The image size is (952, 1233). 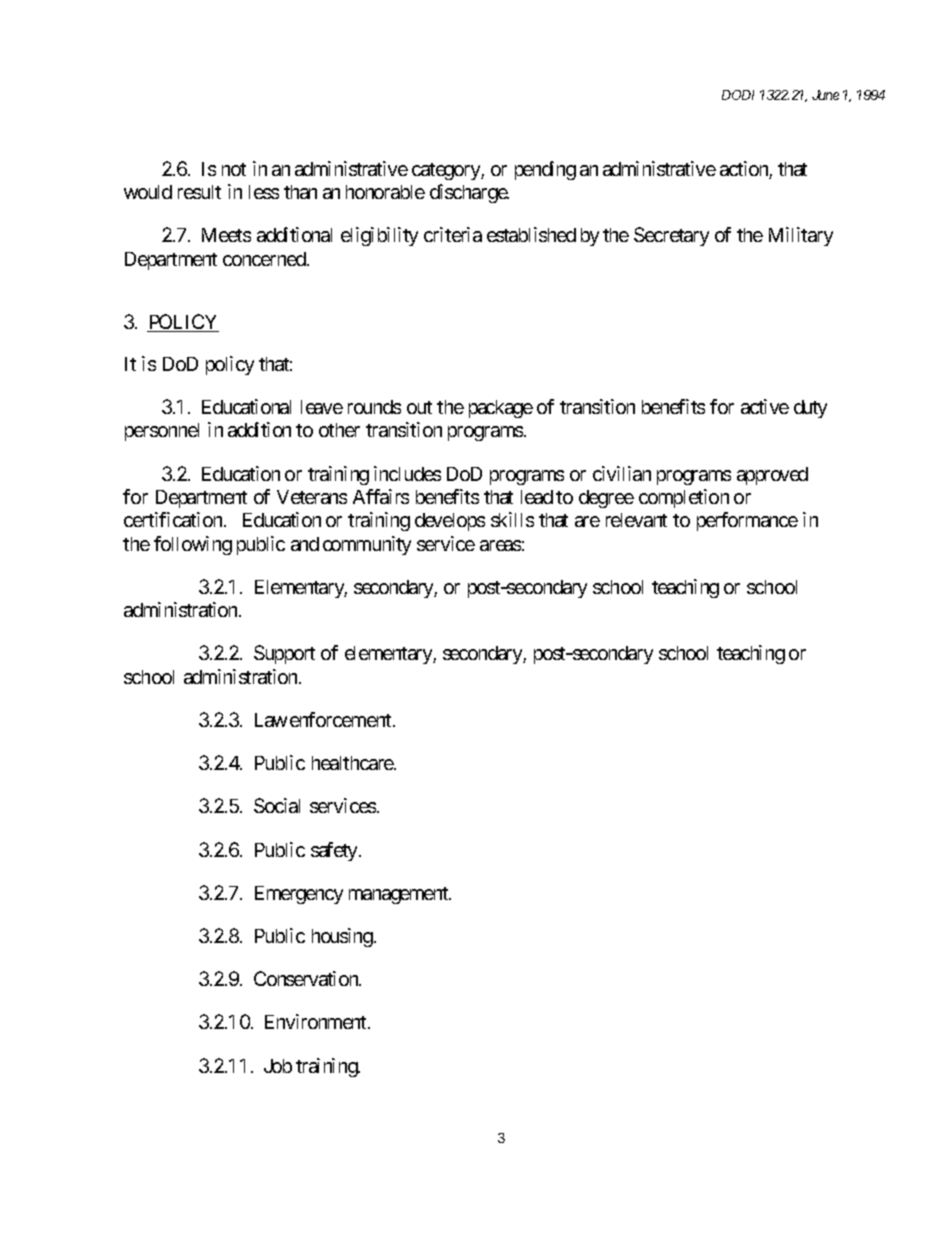 What do you see at coordinates (765, 406) in the document?
I see `active` at bounding box center [765, 406].
